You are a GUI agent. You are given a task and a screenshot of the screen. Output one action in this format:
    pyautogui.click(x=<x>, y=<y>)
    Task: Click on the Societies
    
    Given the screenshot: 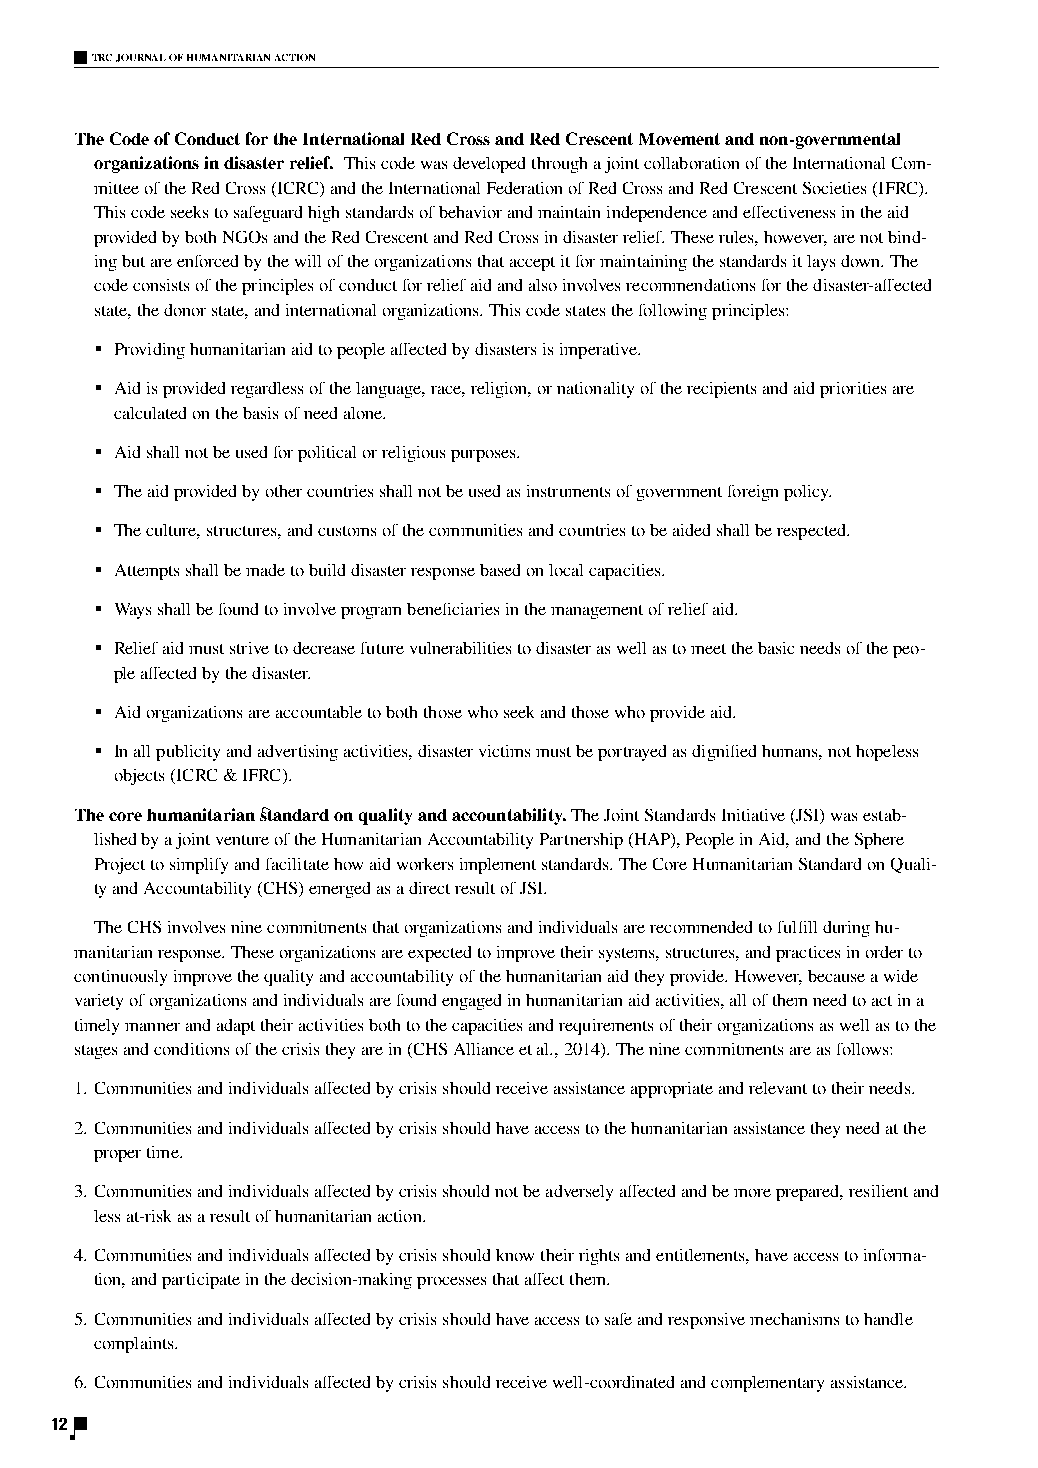 What is the action you would take?
    pyautogui.click(x=834, y=188)
